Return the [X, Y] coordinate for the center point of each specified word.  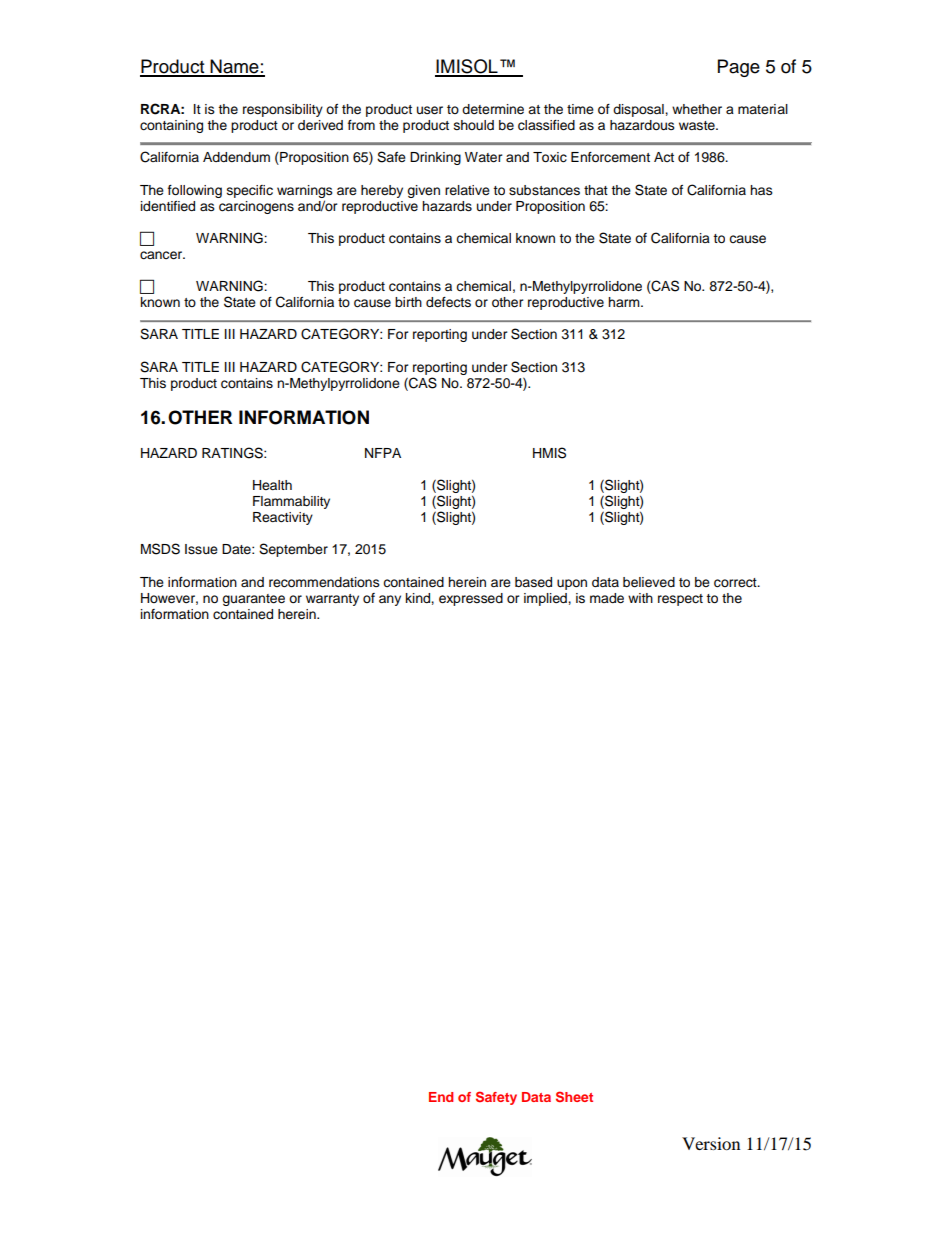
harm [625, 302]
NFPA [383, 453]
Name [235, 67]
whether [697, 109]
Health [272, 485]
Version [711, 1143]
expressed [471, 599]
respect [680, 600]
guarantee [253, 600]
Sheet [574, 1096]
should [474, 125]
